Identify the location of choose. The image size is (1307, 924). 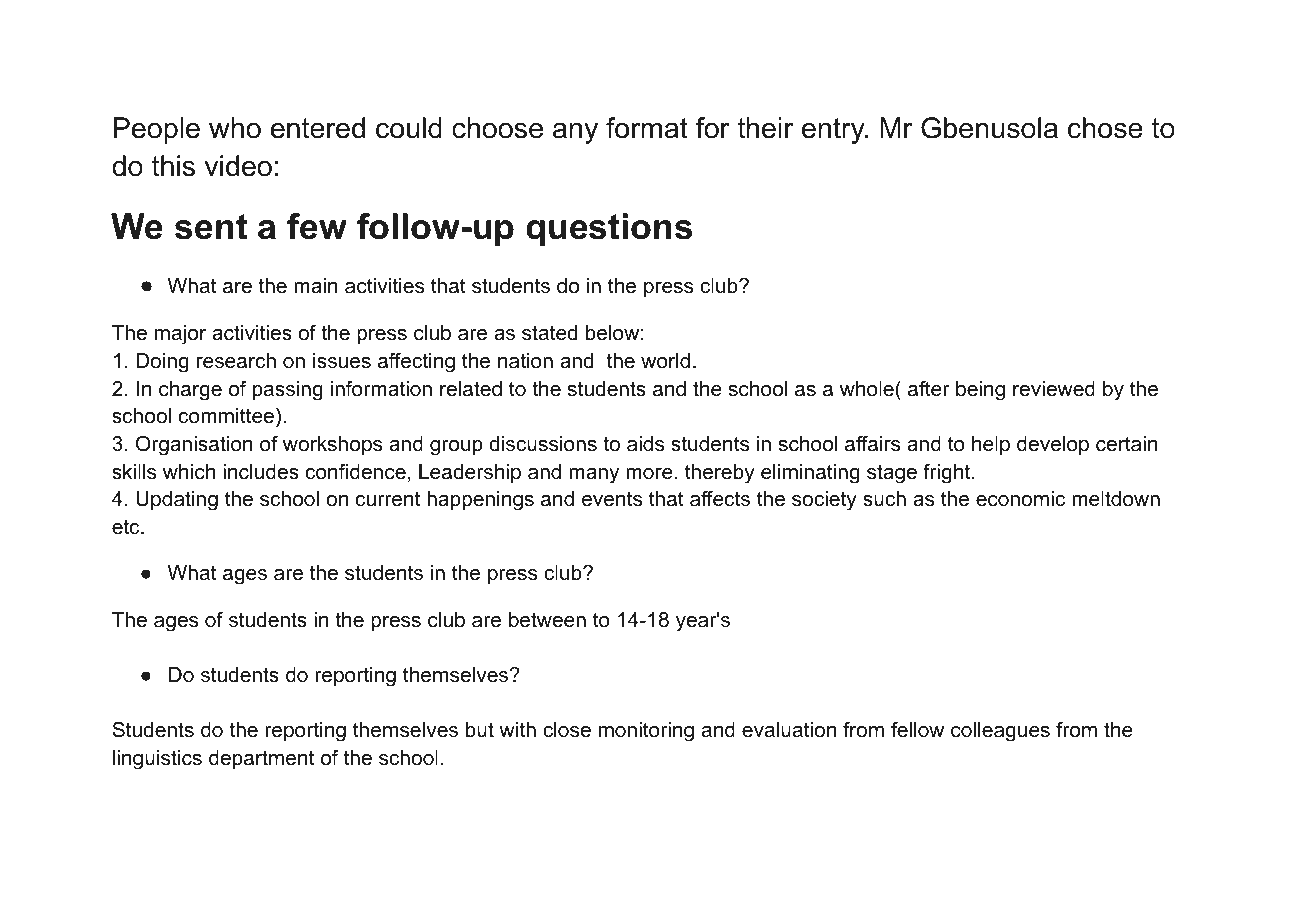
(497, 128).
